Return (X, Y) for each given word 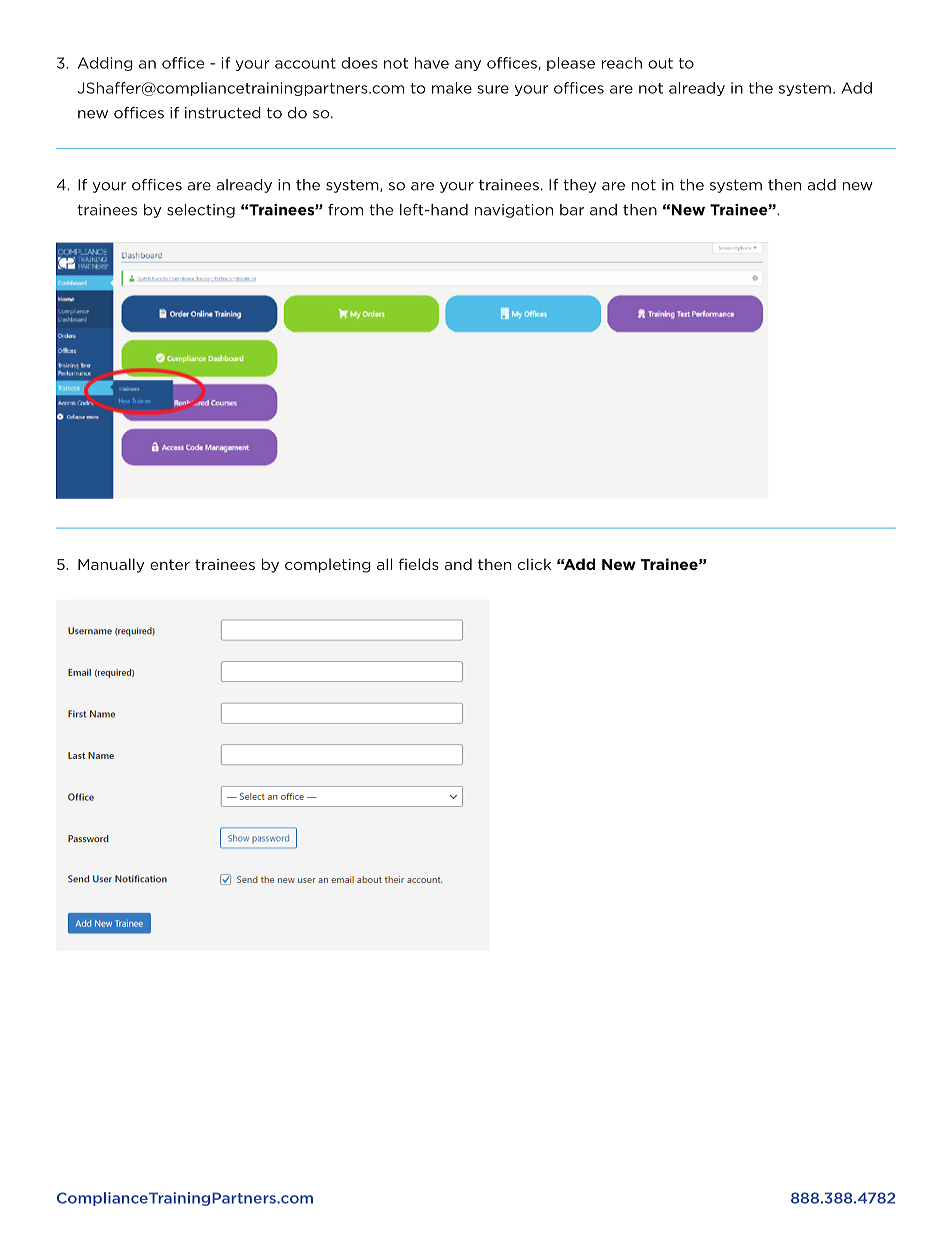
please (571, 64)
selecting (201, 211)
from (345, 210)
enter (170, 564)
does (359, 63)
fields (419, 564)
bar (572, 210)
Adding (105, 64)
